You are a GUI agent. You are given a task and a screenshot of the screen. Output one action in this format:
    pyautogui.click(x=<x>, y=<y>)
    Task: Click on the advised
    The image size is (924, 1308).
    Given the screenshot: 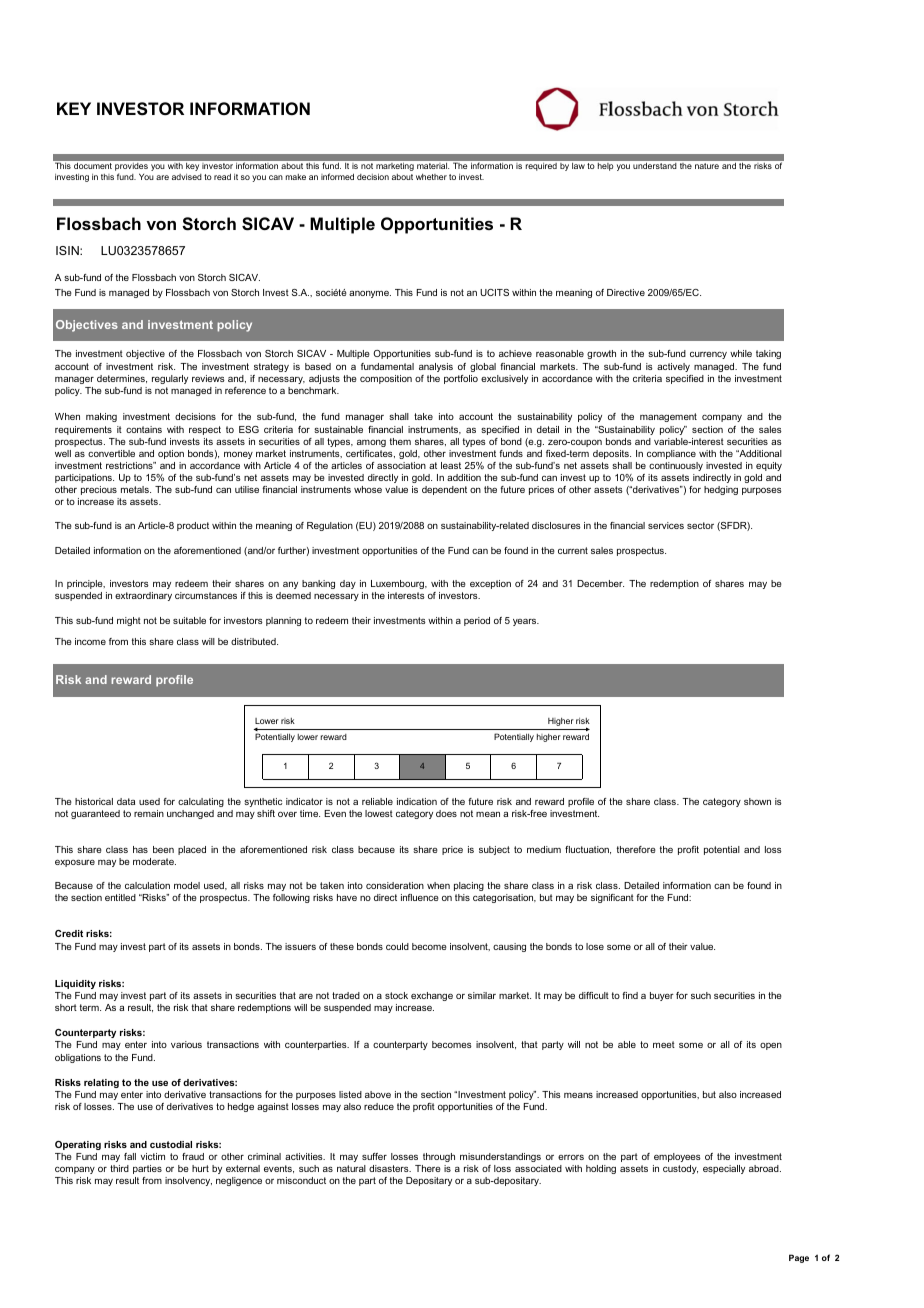 What is the action you would take?
    pyautogui.click(x=187, y=177)
